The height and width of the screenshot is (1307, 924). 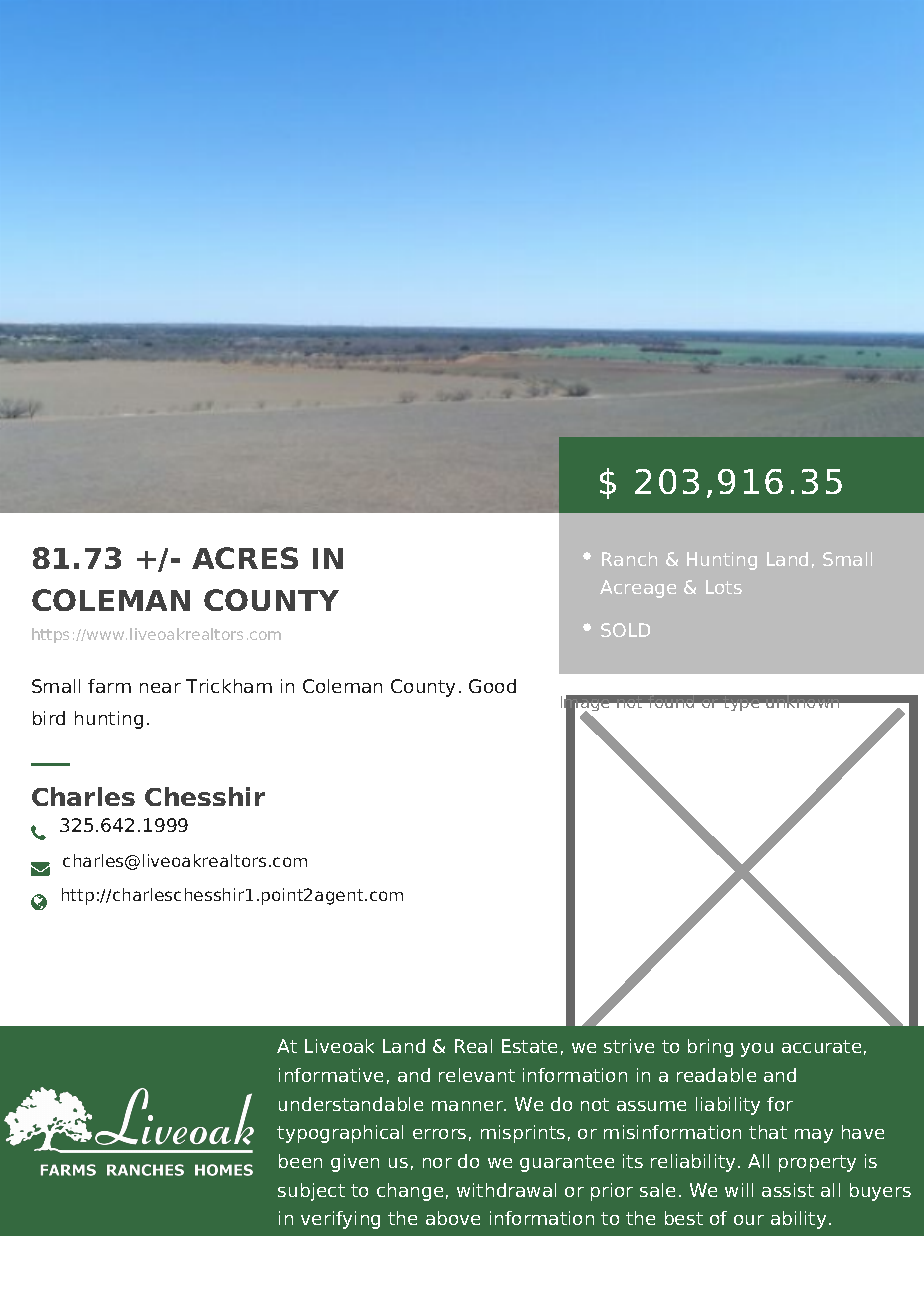 What do you see at coordinates (245, 558) in the screenshot?
I see `ACRES` at bounding box center [245, 558].
